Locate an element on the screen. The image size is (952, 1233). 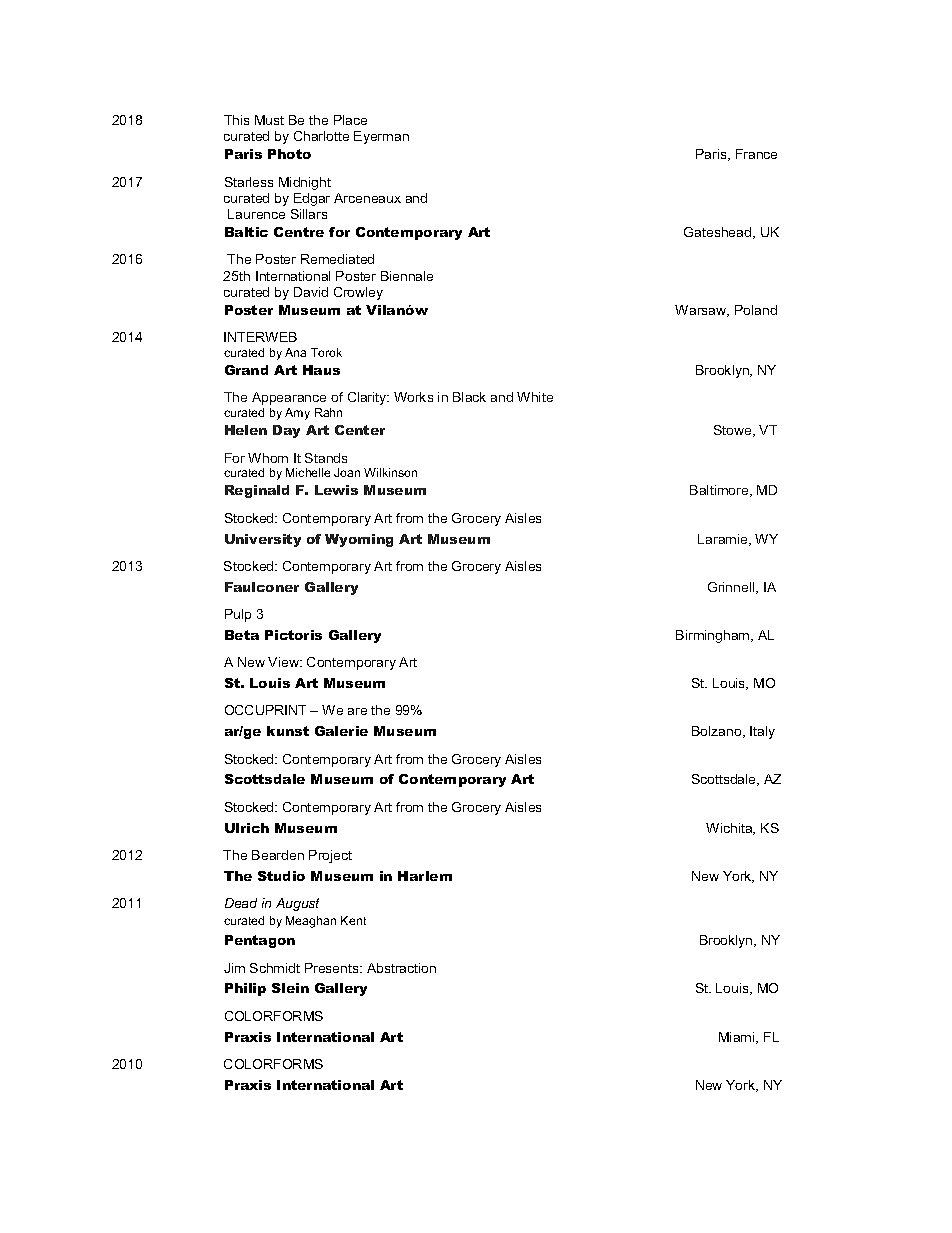
Black is located at coordinates (469, 397).
